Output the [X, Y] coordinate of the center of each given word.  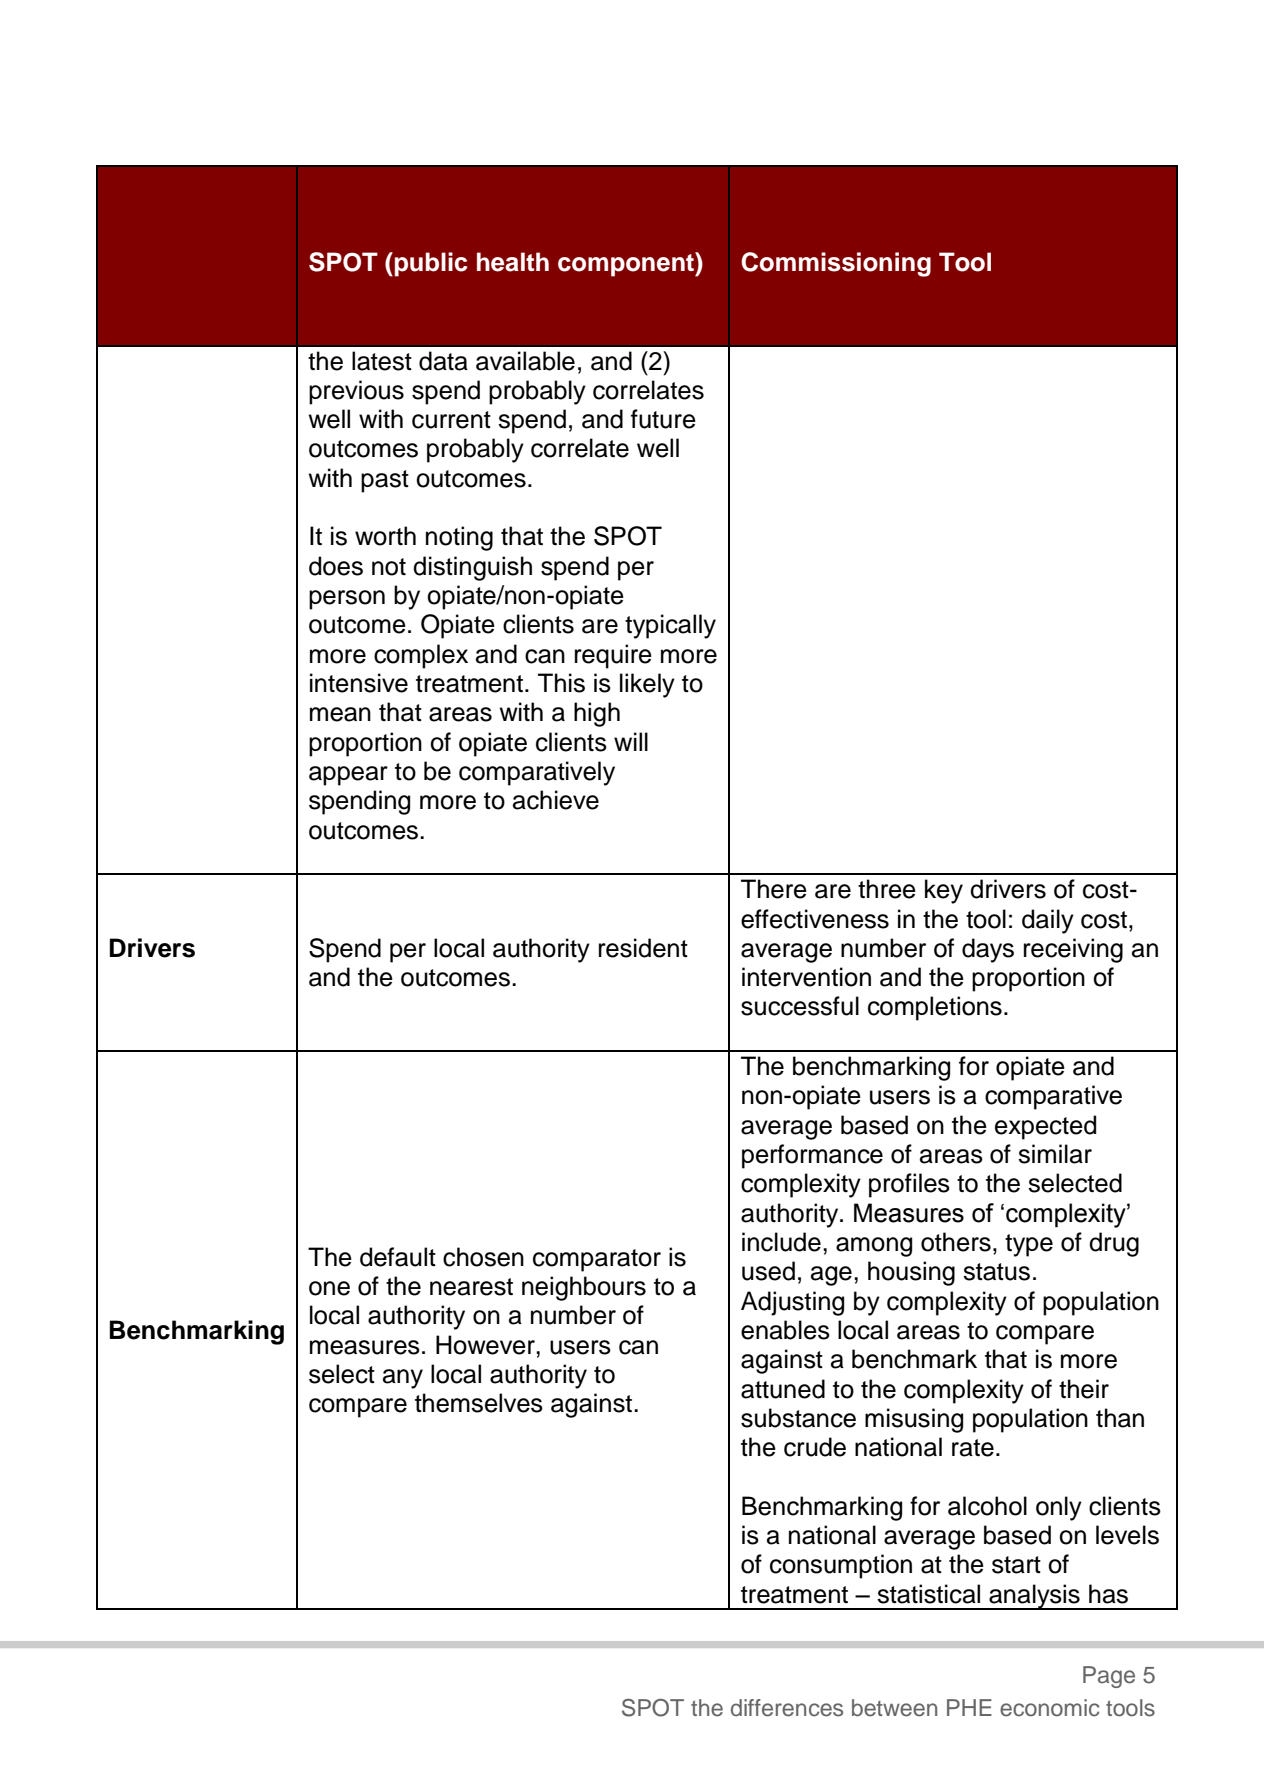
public [431, 264]
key [944, 891]
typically [670, 626]
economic [1050, 1708]
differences [787, 1708]
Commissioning [836, 264]
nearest [471, 1287]
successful [800, 1006]
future [663, 419]
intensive [359, 683]
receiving [1073, 950]
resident [643, 948]
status [996, 1272]
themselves [479, 1403]
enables [785, 1330]
